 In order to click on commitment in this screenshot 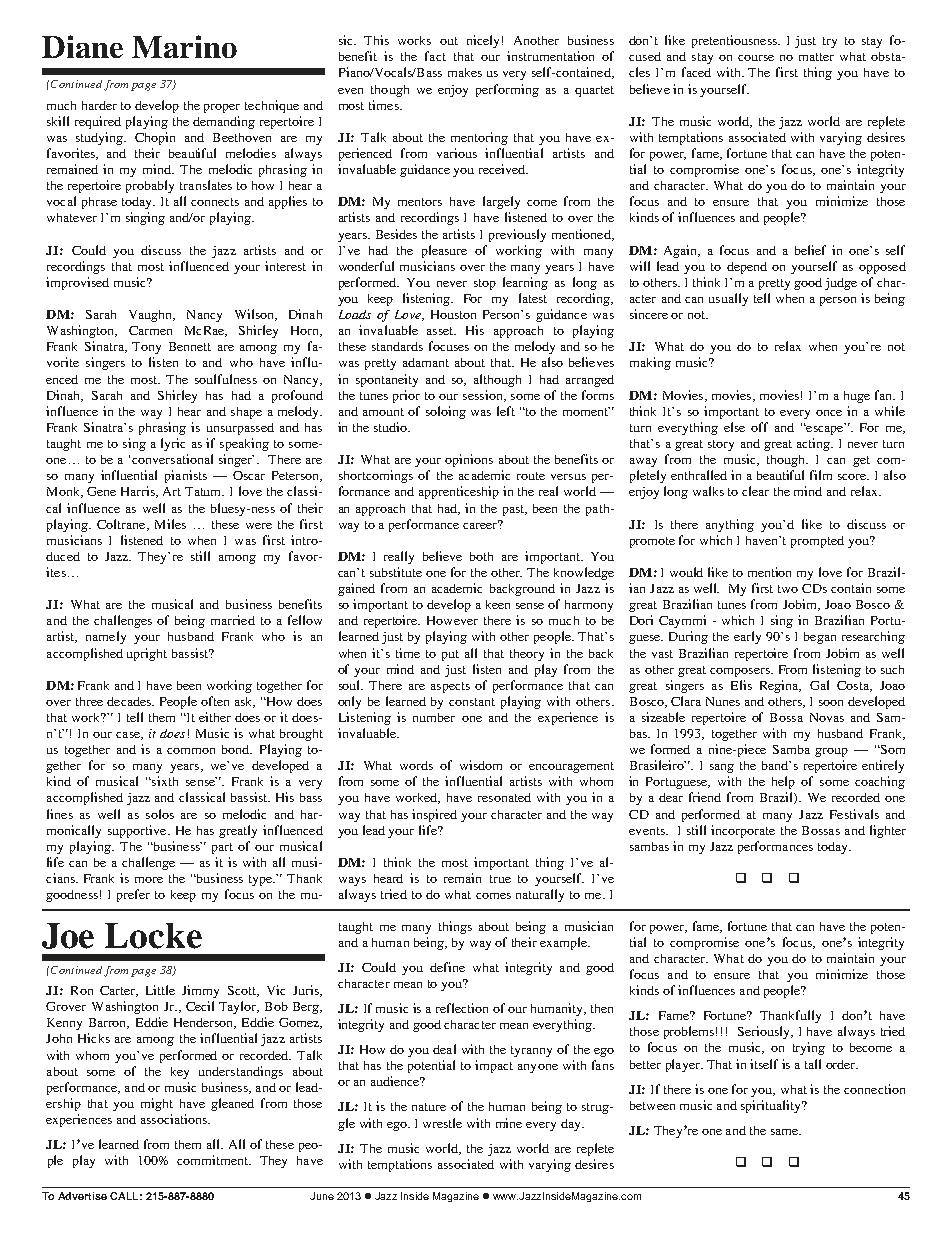, I will do `click(214, 1160)`.
